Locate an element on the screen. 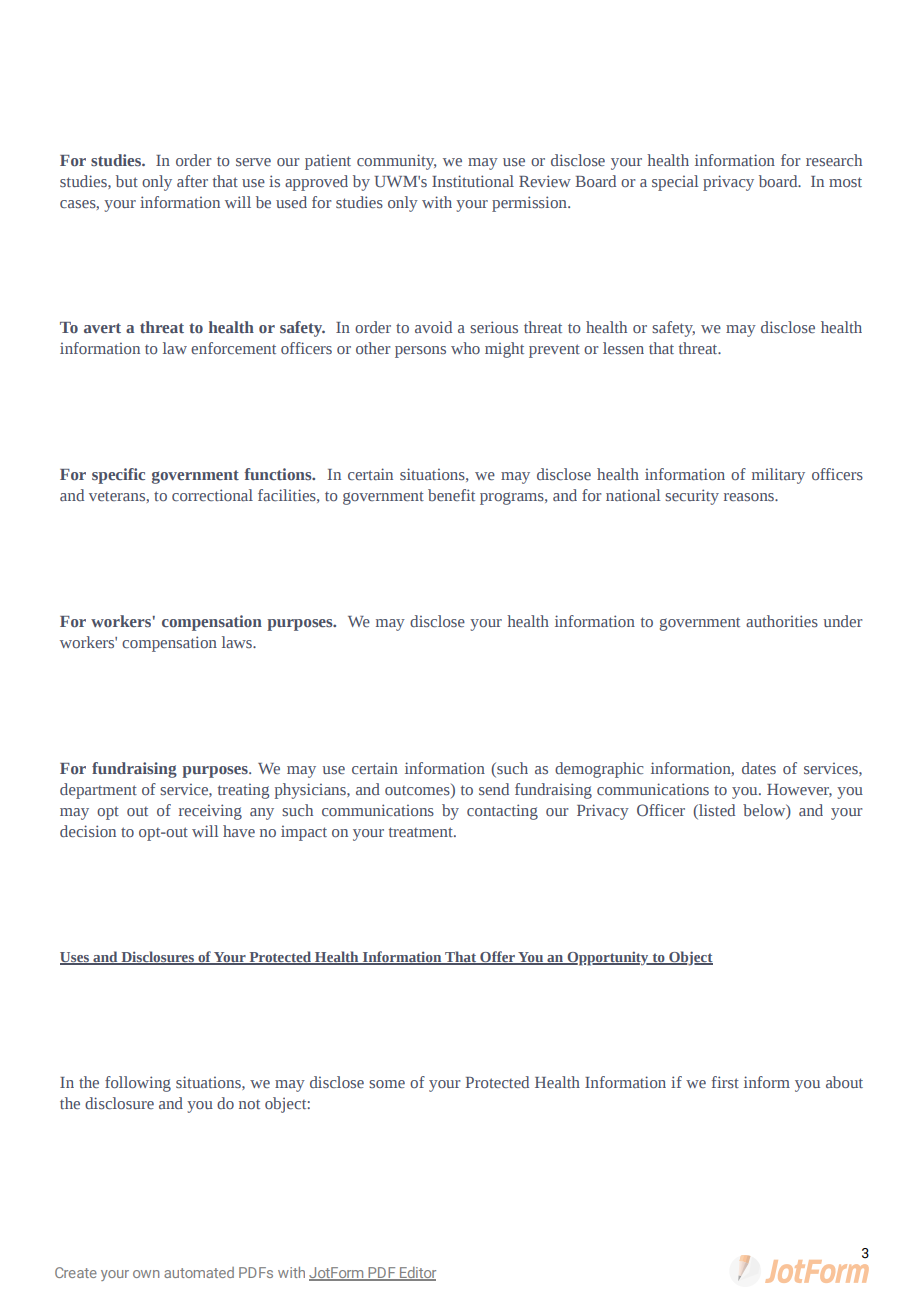 The width and height of the screenshot is (924, 1308). treatment is located at coordinates (422, 832).
